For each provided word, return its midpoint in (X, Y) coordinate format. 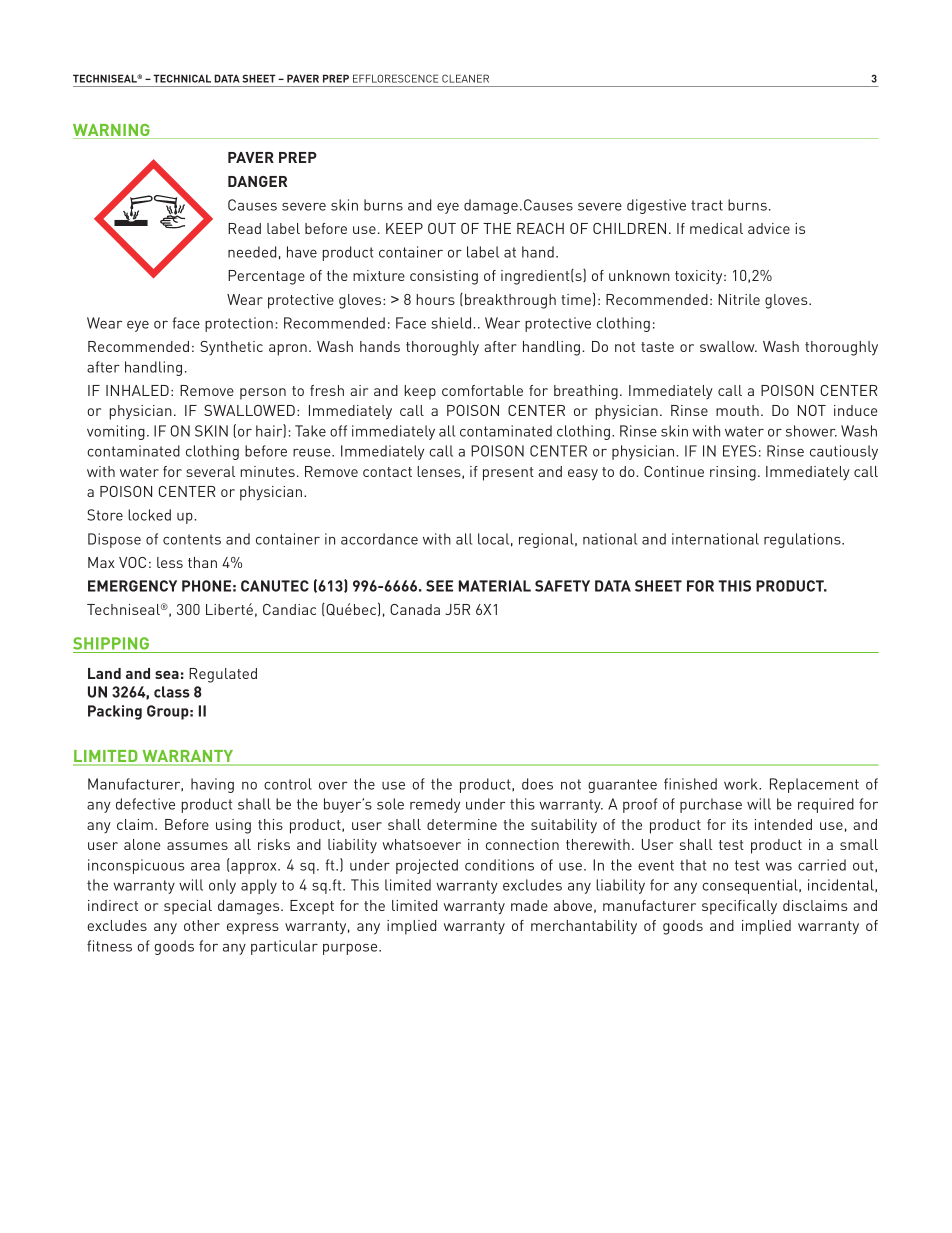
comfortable (482, 390)
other (202, 925)
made (529, 905)
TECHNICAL (182, 78)
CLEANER (465, 78)
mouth (737, 410)
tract (707, 205)
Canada (415, 609)
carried (822, 865)
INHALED (137, 390)
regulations (803, 540)
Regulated (223, 675)
